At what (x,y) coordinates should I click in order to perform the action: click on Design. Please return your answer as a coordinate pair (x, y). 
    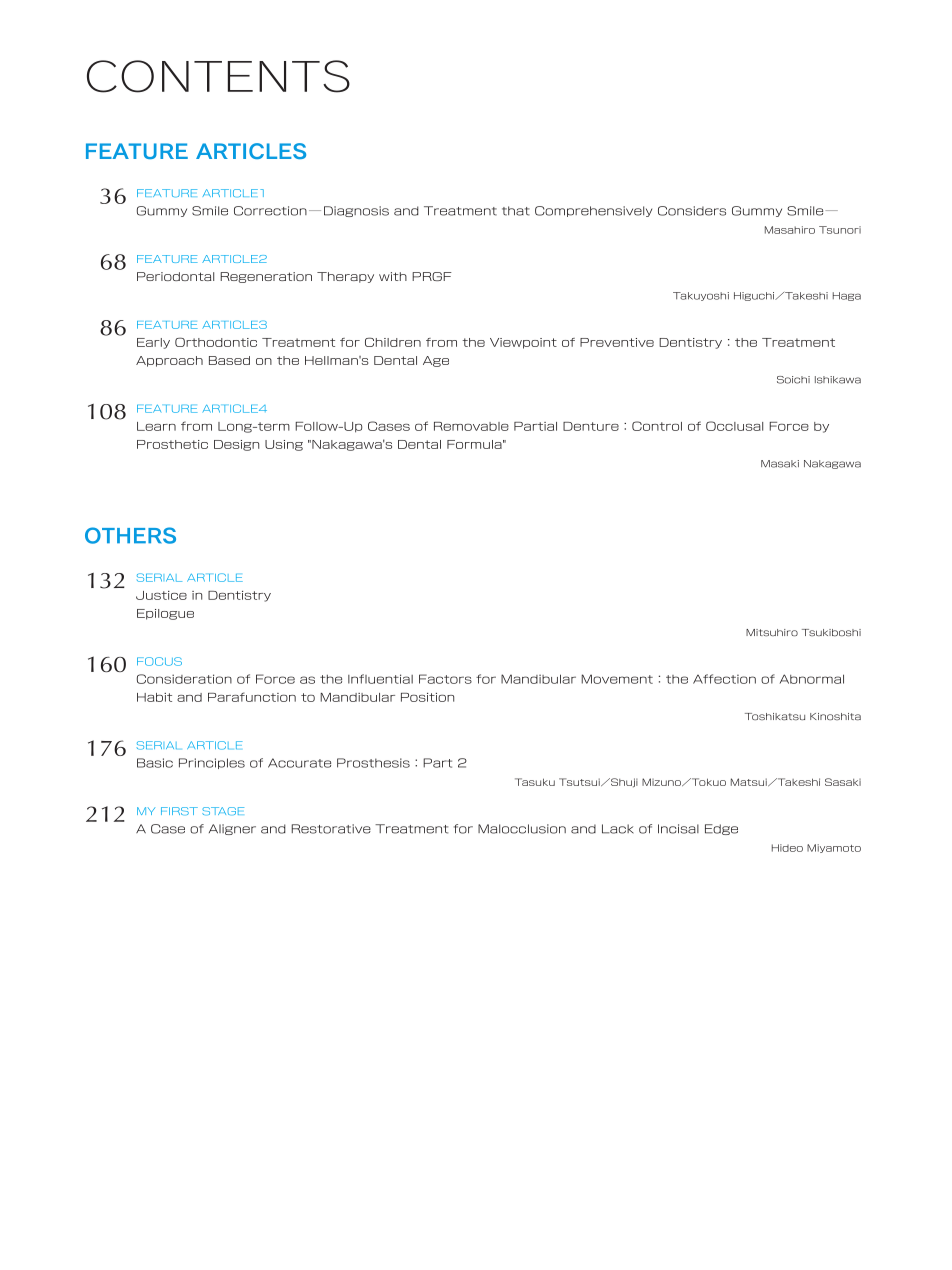
    Looking at the image, I should click on (236, 445).
